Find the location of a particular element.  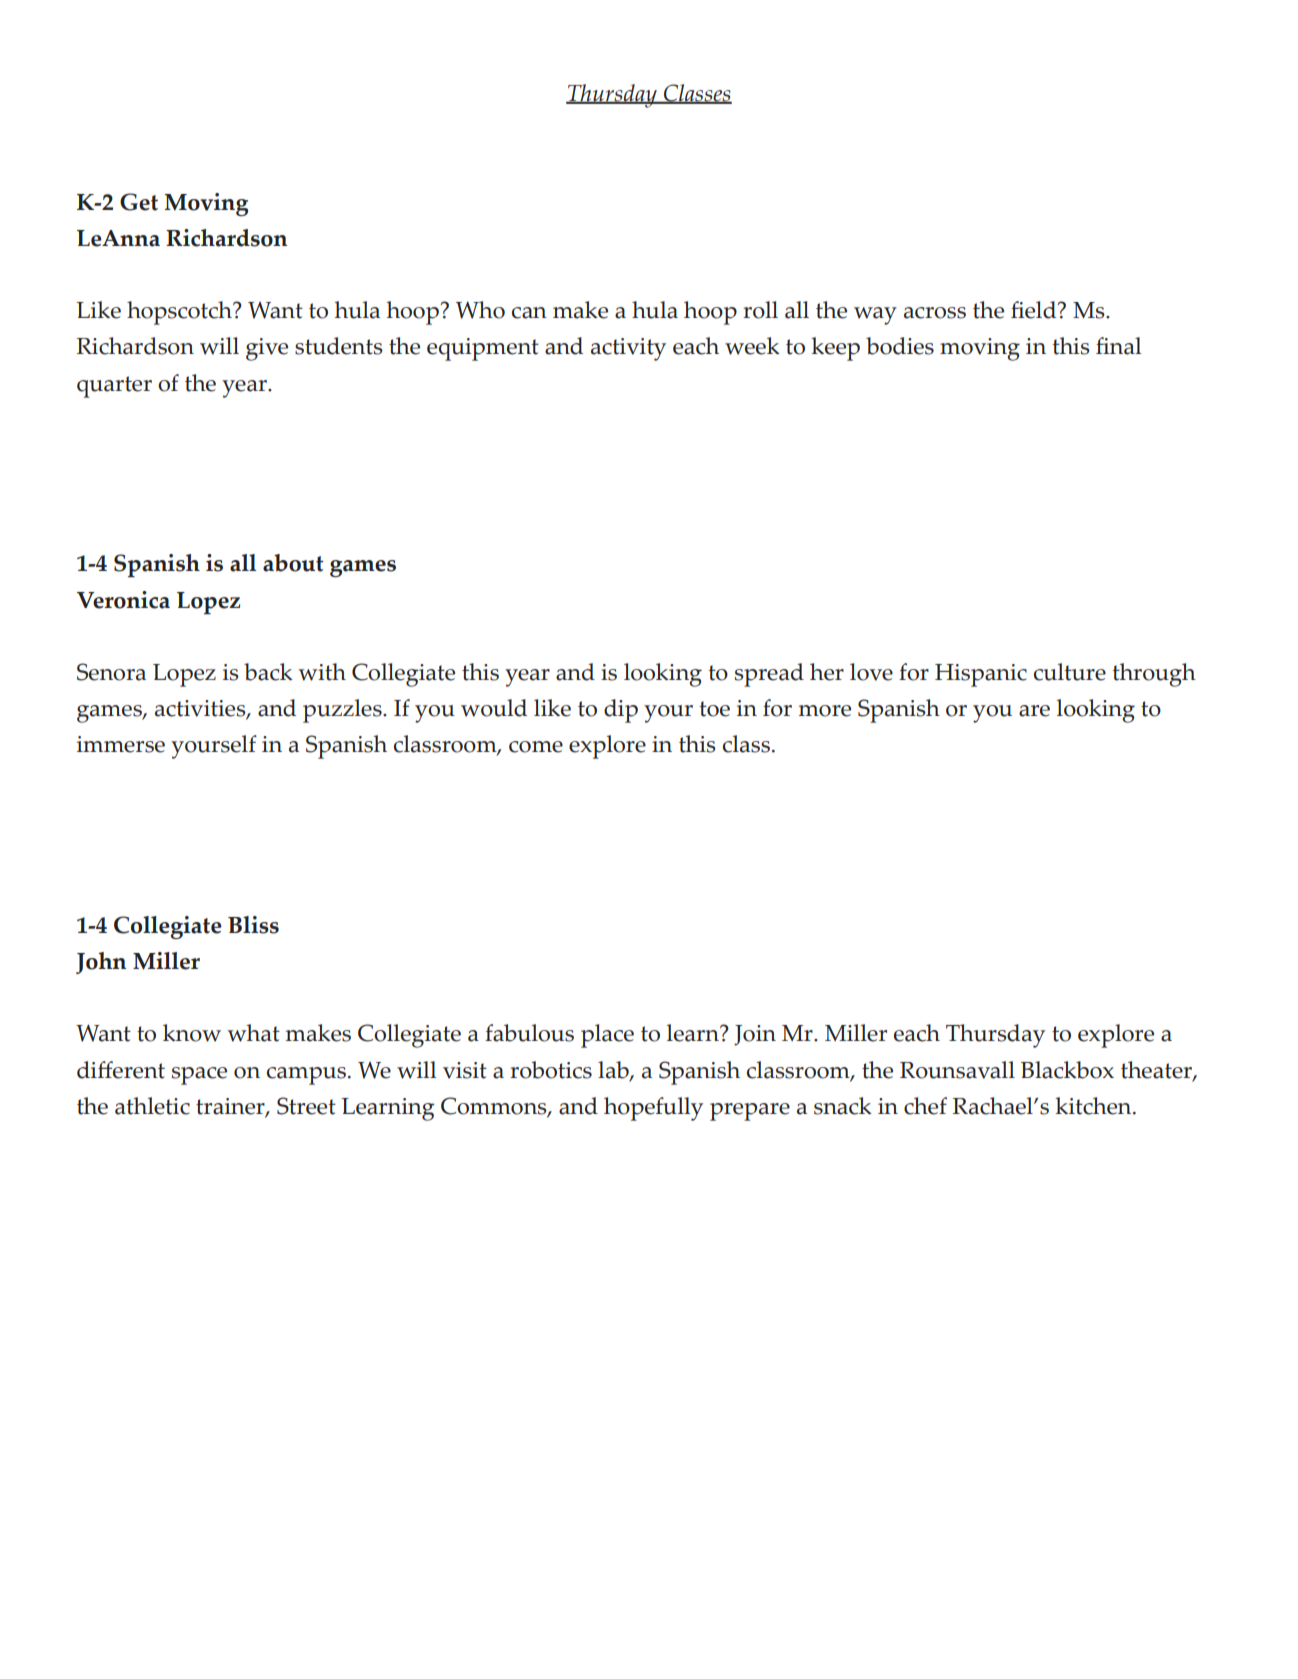

Get is located at coordinates (139, 202).
